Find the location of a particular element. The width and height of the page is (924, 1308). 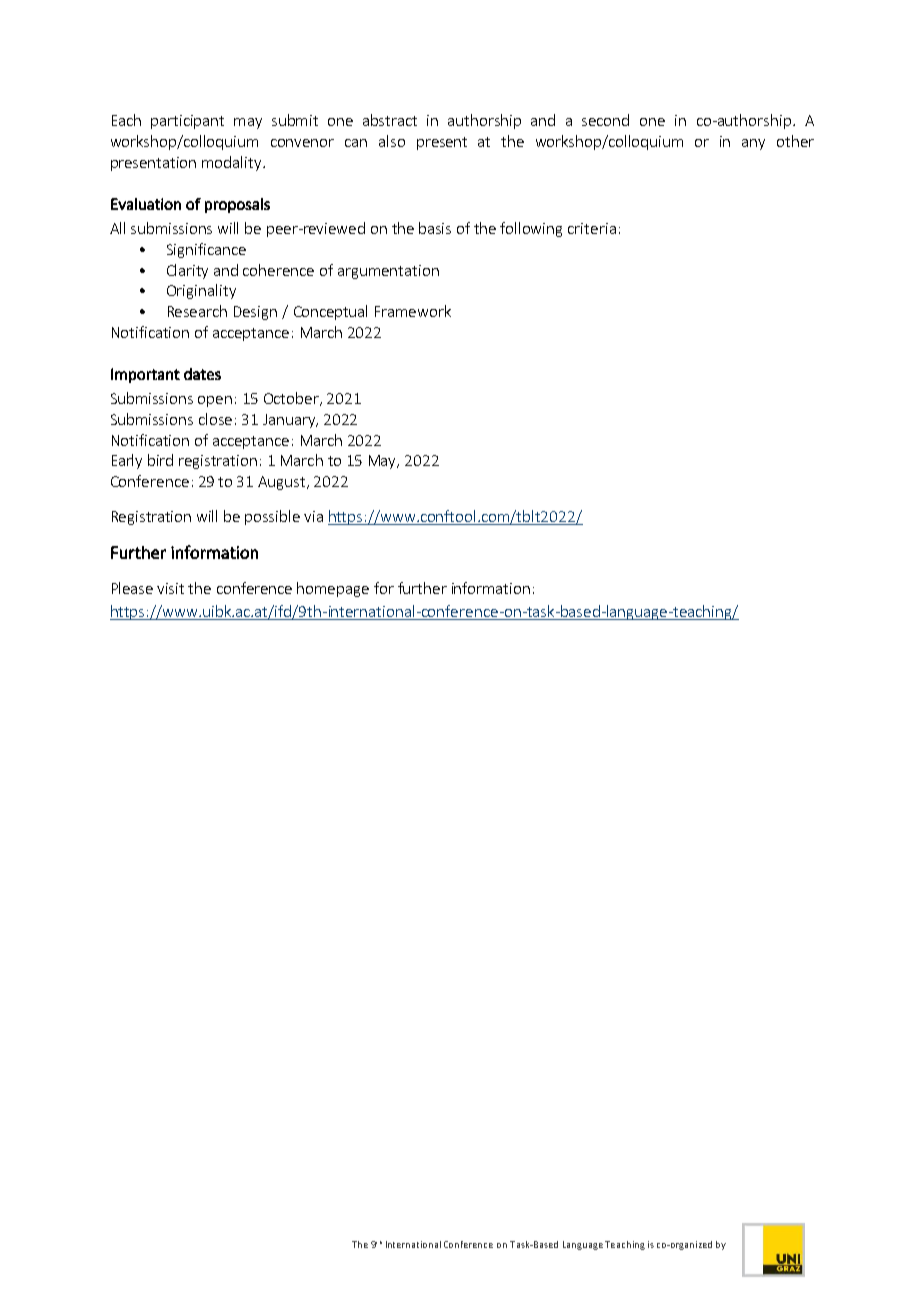

visit is located at coordinates (170, 588).
